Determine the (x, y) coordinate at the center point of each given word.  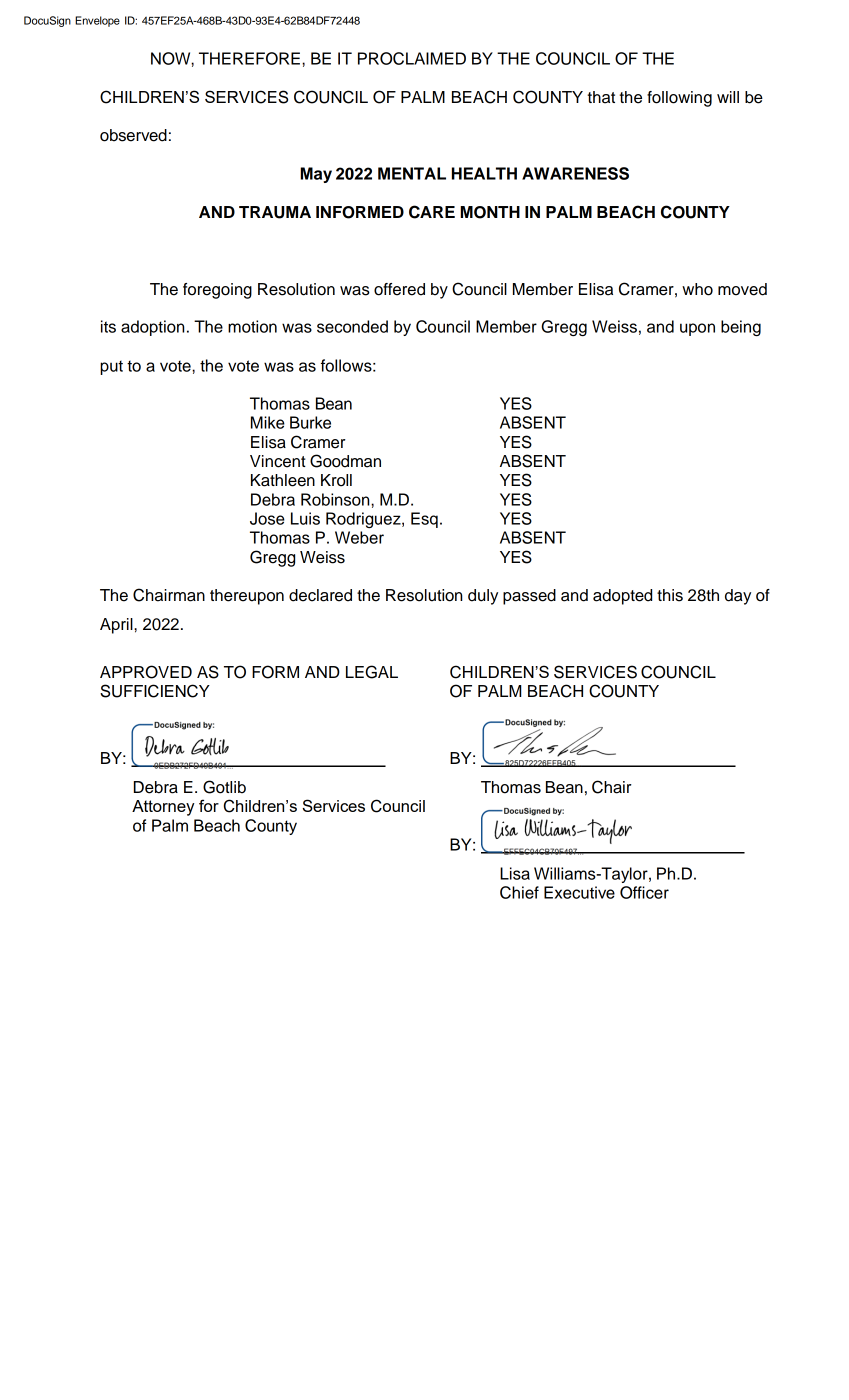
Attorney (163, 808)
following (679, 99)
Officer (644, 892)
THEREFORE (249, 58)
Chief (519, 892)
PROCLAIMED (412, 58)
